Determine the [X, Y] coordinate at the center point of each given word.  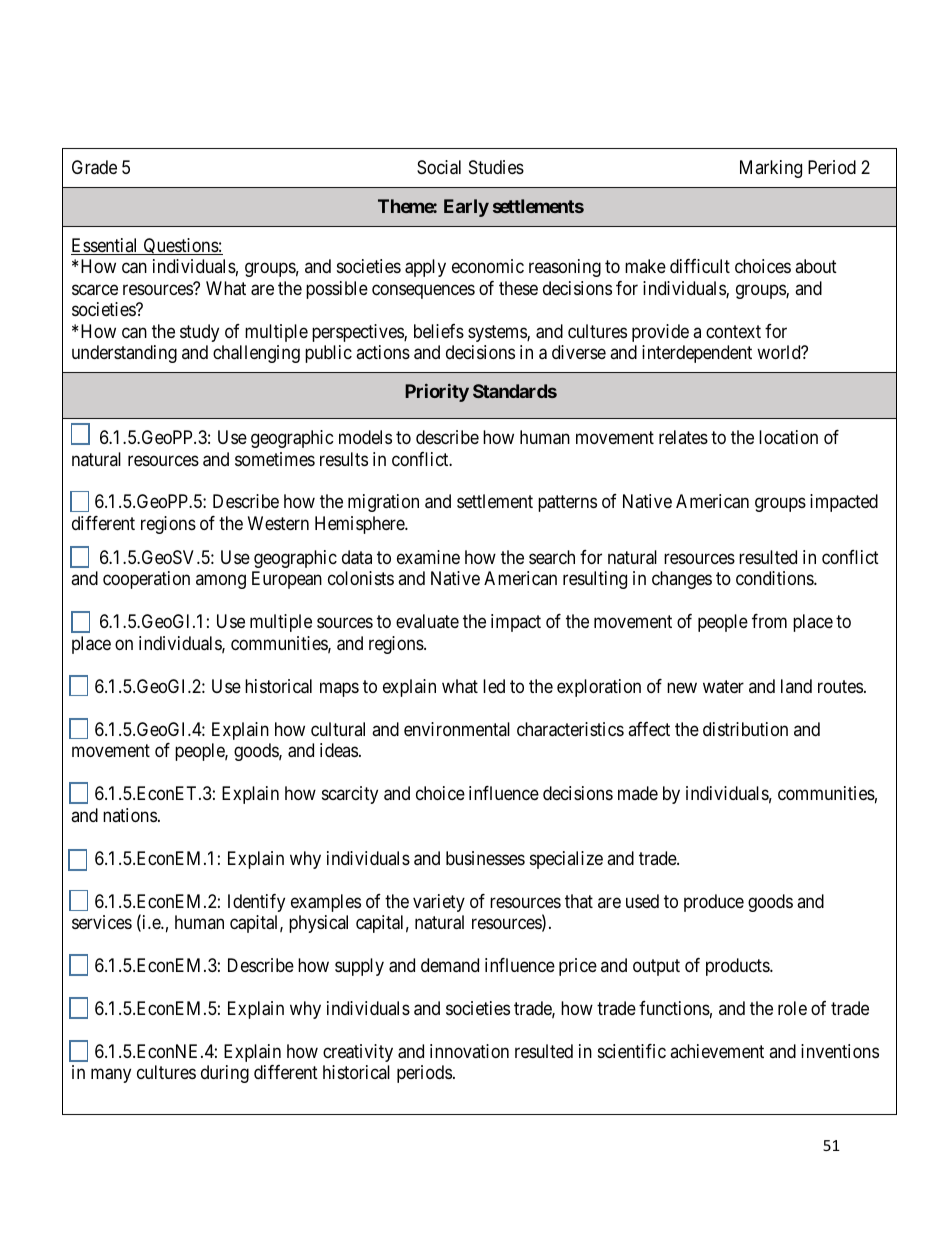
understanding [124, 354]
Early [466, 208]
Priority [437, 393]
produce [714, 903]
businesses [485, 858]
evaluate [427, 621]
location [788, 437]
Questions [180, 246]
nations [130, 815]
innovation [469, 1051]
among [221, 582]
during [225, 1074]
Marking [771, 169]
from [769, 621]
